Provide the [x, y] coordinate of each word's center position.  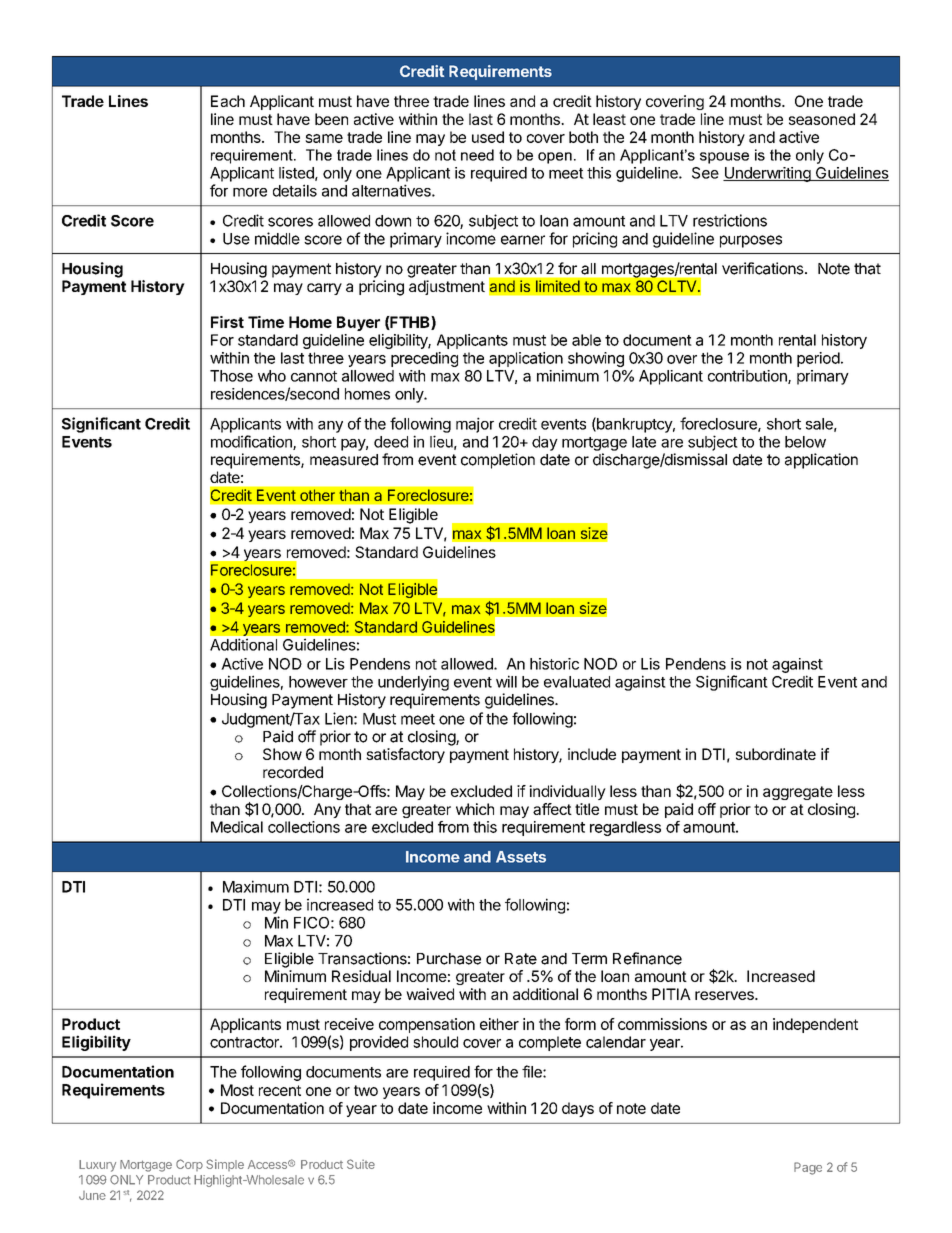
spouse [724, 158]
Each [228, 101]
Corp [189, 1165]
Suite [361, 1164]
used [488, 137]
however [318, 682]
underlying [413, 683]
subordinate [776, 754]
